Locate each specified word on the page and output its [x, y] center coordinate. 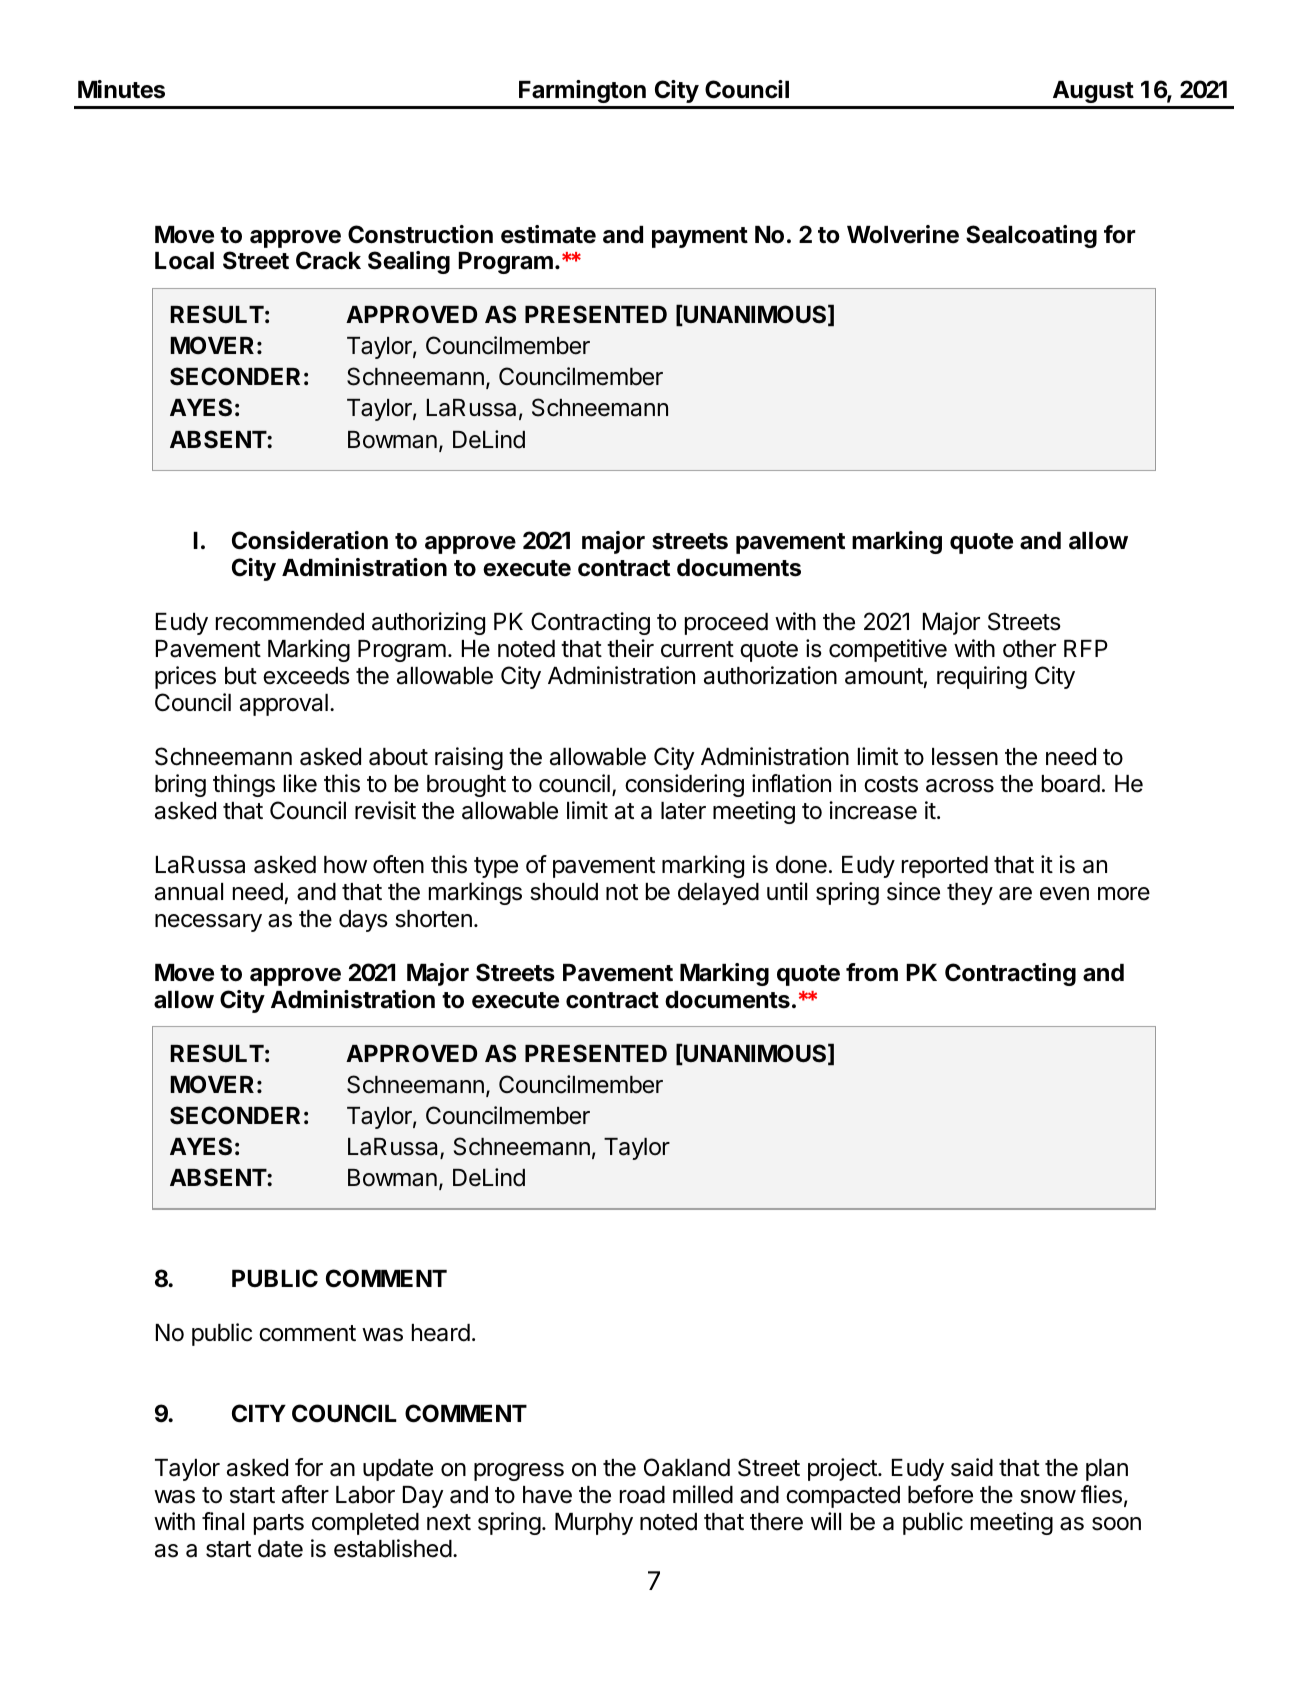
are [1015, 894]
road [642, 1495]
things [244, 785]
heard [441, 1333]
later [683, 811]
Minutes [121, 89]
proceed [726, 624]
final [223, 1521]
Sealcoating [1031, 236]
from [872, 972]
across [960, 786]
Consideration [310, 540]
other [1029, 649]
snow [1048, 1497]
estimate [548, 234]
